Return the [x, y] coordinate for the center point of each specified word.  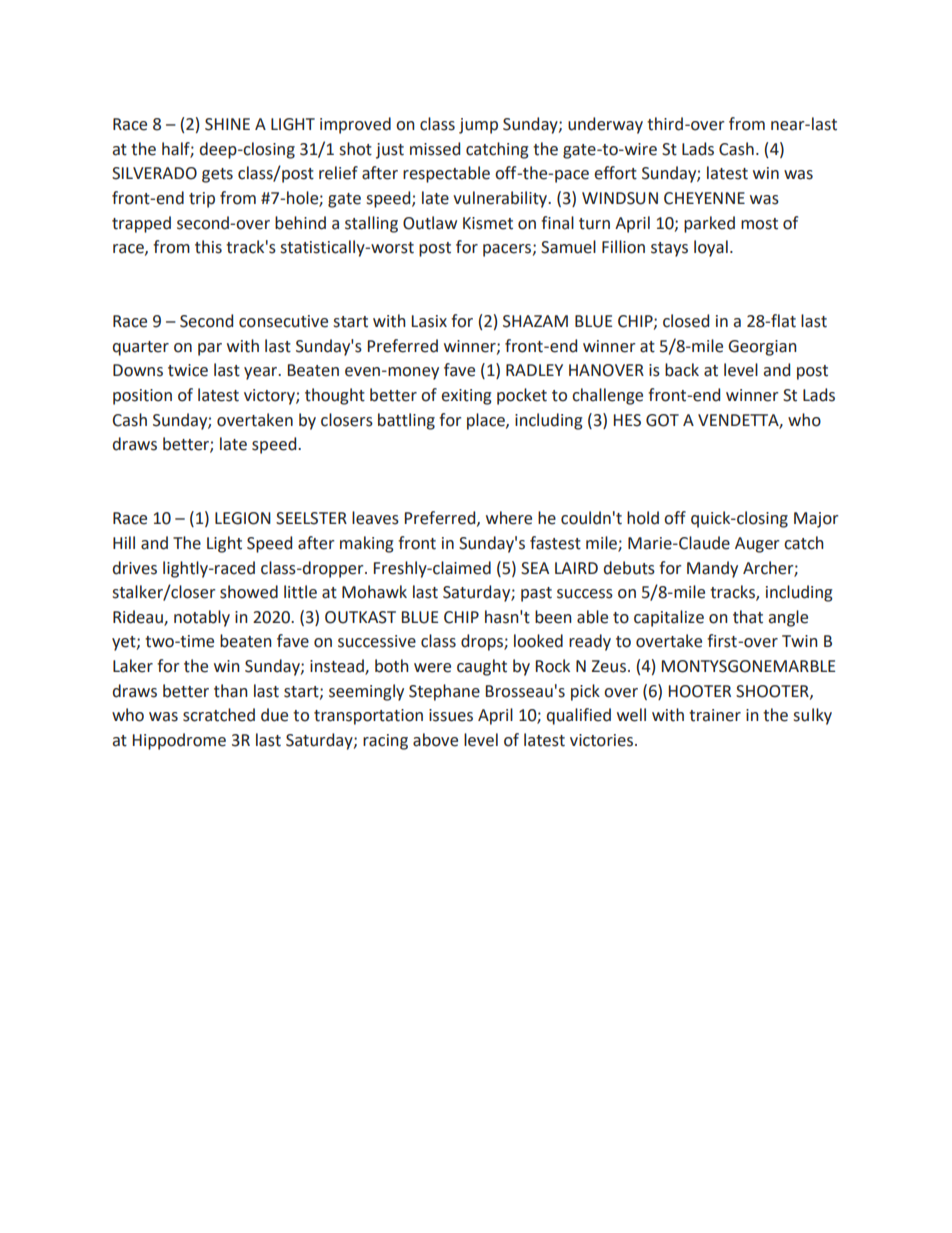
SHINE [227, 124]
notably [202, 618]
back [682, 370]
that [748, 617]
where [509, 518]
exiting [466, 397]
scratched [219, 715]
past [536, 594]
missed [435, 149]
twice [188, 370]
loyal [711, 248]
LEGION [243, 518]
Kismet [488, 223]
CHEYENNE [704, 198]
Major [816, 520]
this [208, 247]
